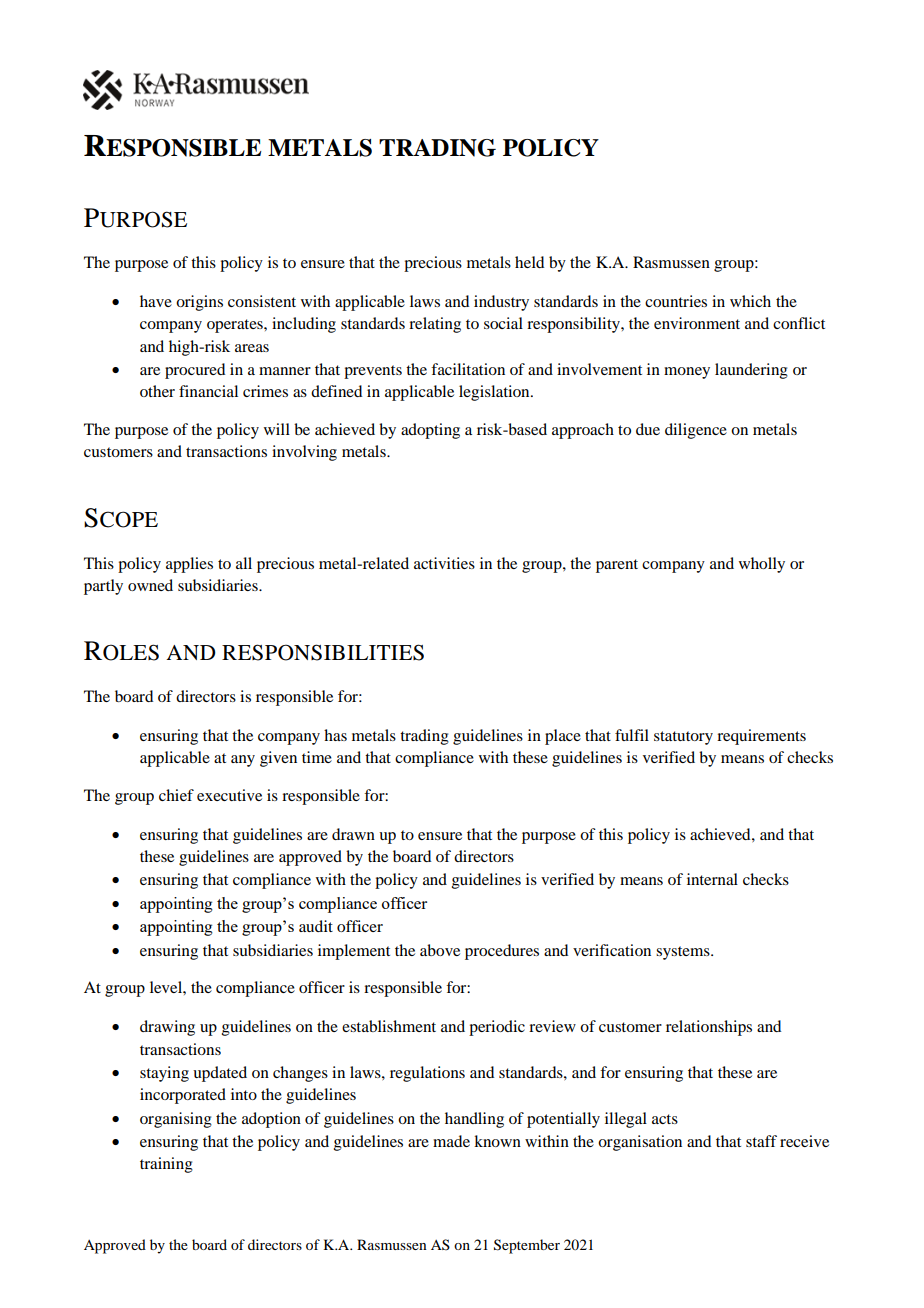 This page has width=924, height=1308. I want to click on wholly, so click(762, 565).
